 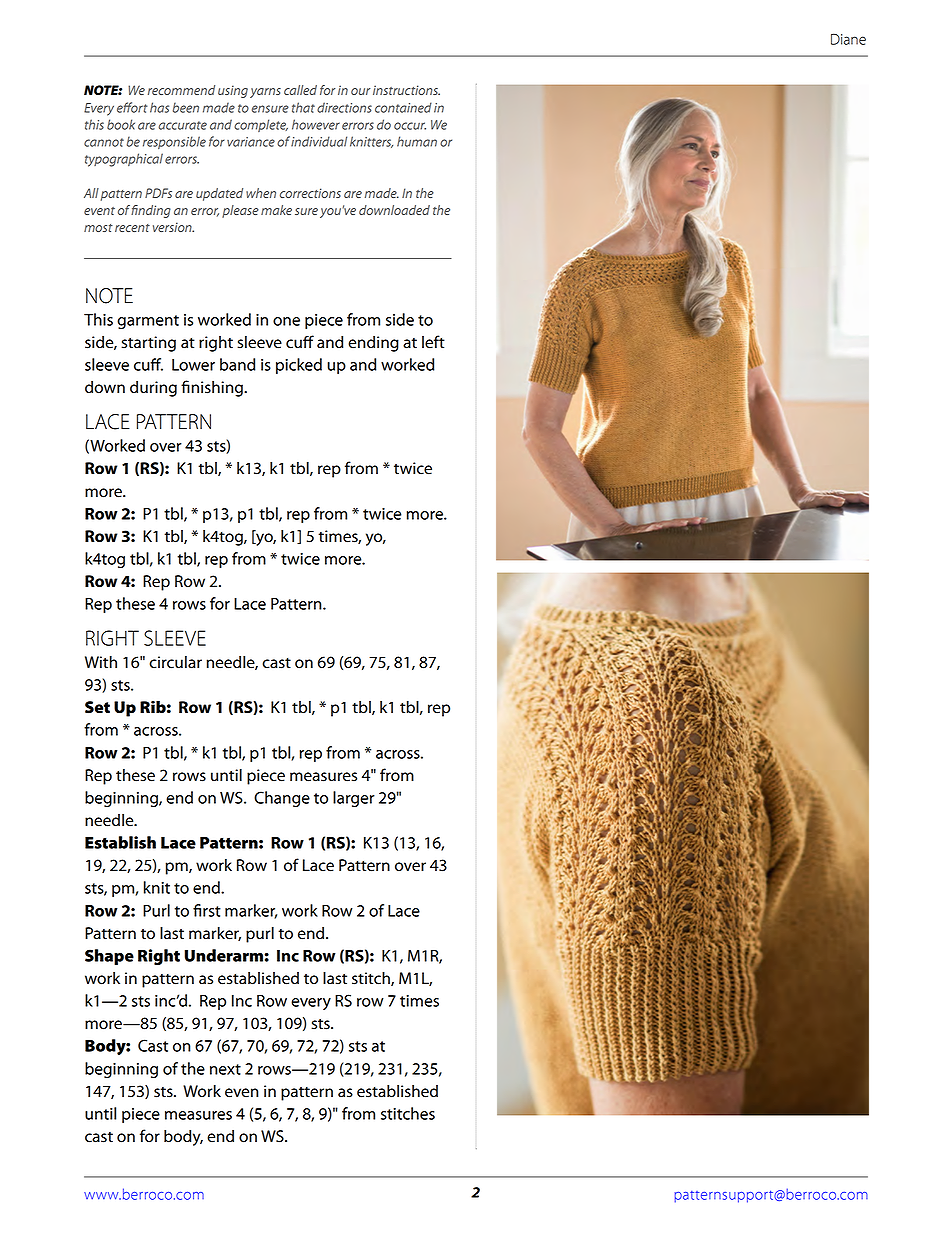 I want to click on next, so click(x=225, y=1069).
